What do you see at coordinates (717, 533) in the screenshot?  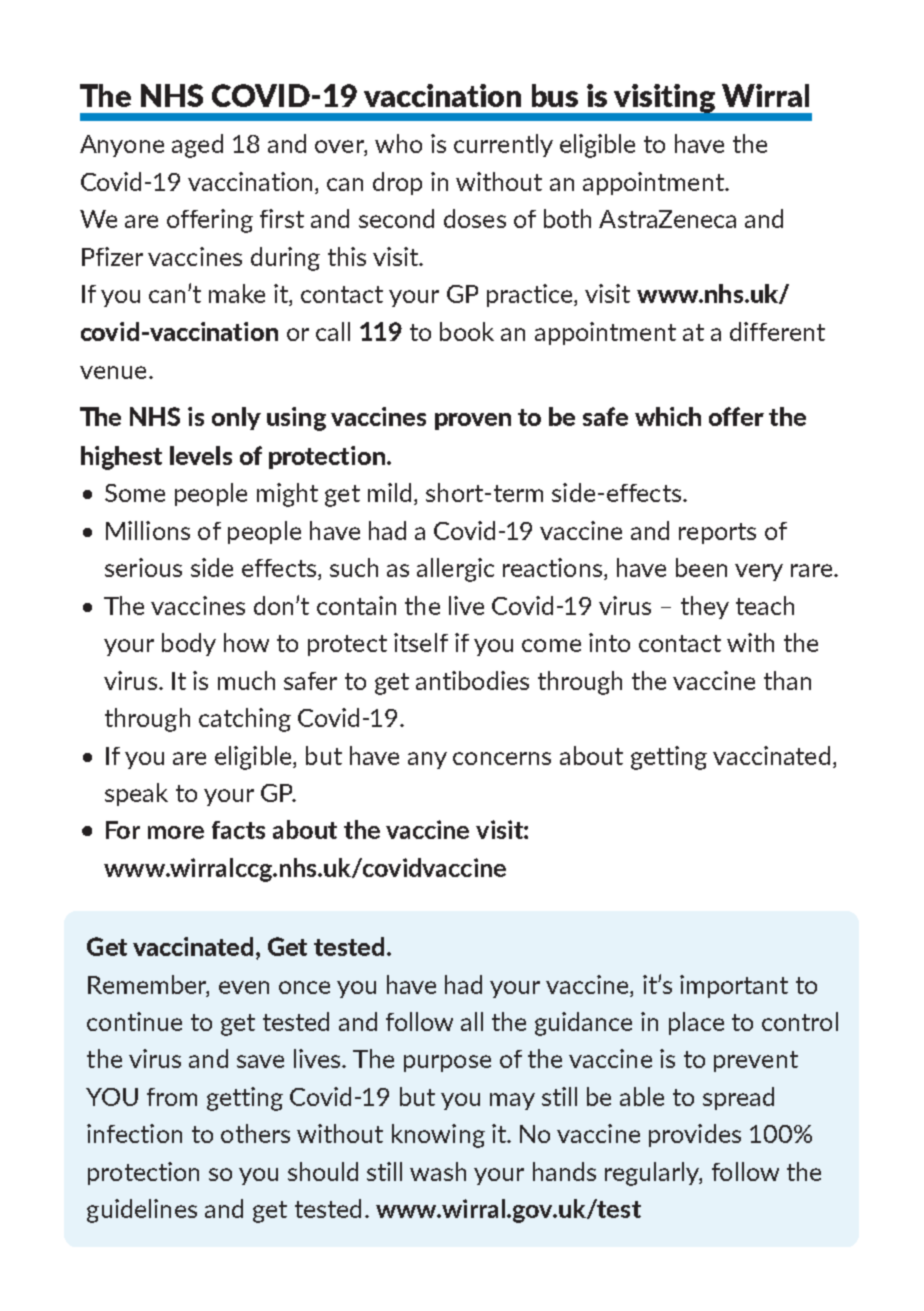 I see `reports` at bounding box center [717, 533].
